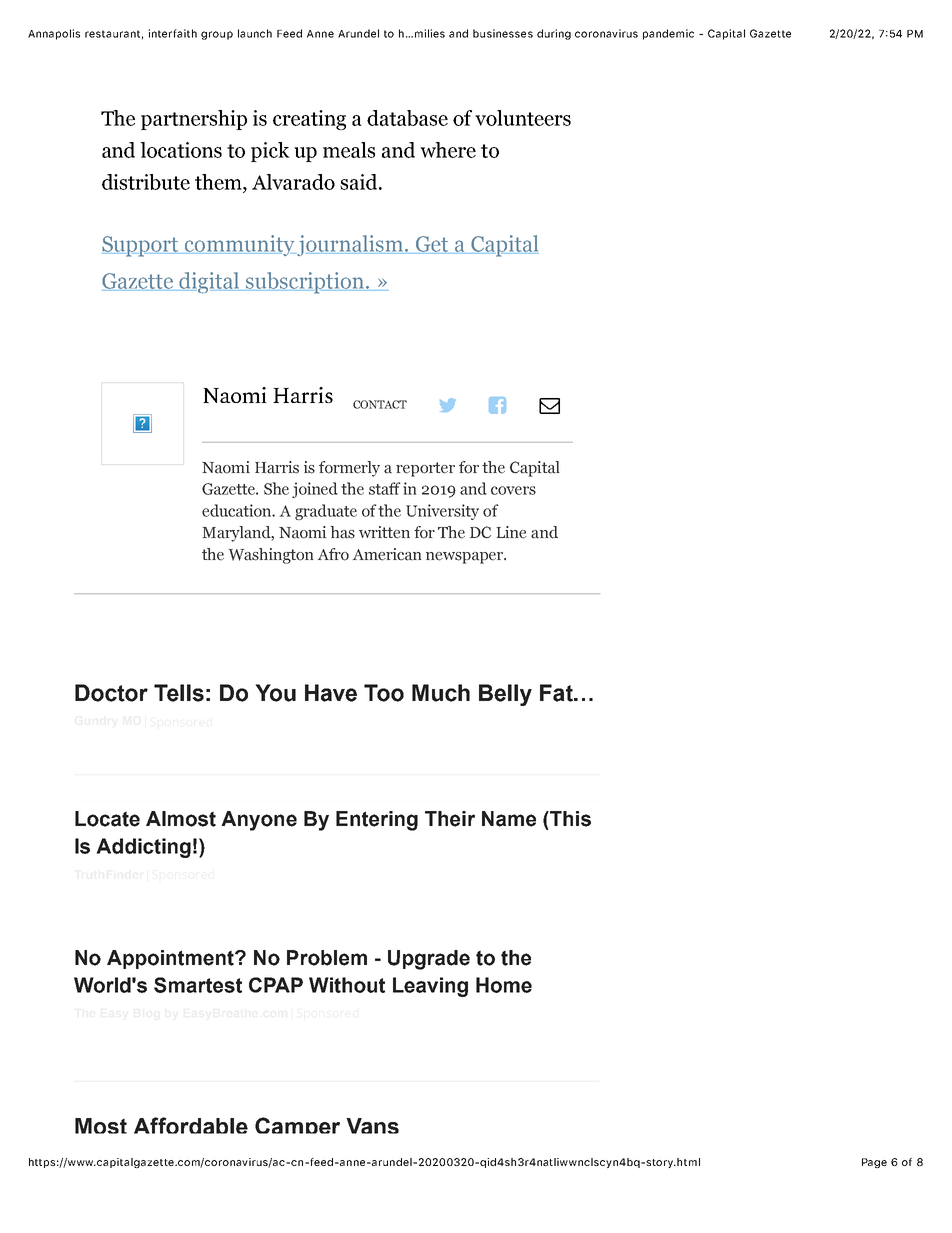  What do you see at coordinates (372, 1126) in the document?
I see `Vans` at bounding box center [372, 1126].
